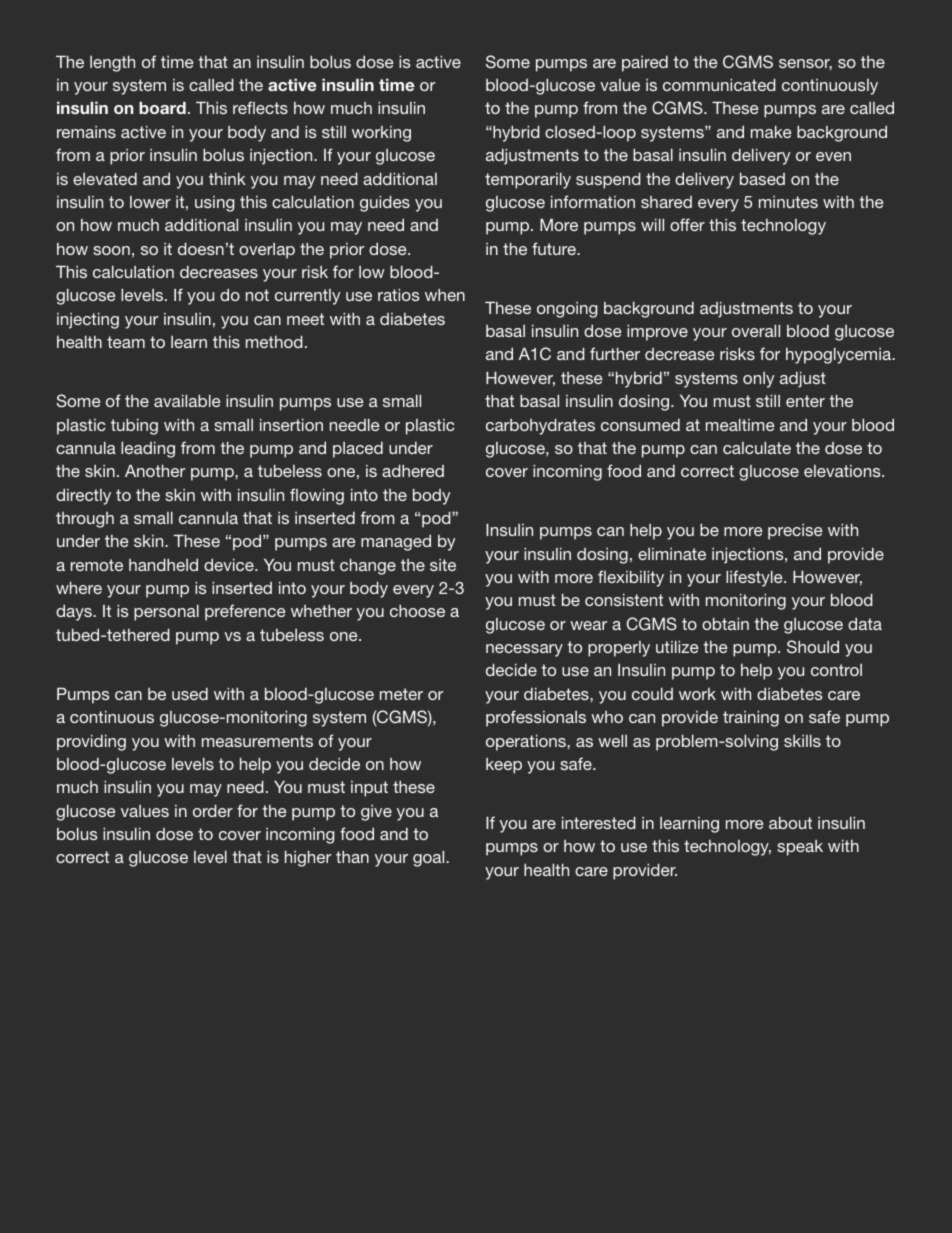 This image has height=1233, width=952. What do you see at coordinates (155, 471) in the image?
I see `Another` at bounding box center [155, 471].
